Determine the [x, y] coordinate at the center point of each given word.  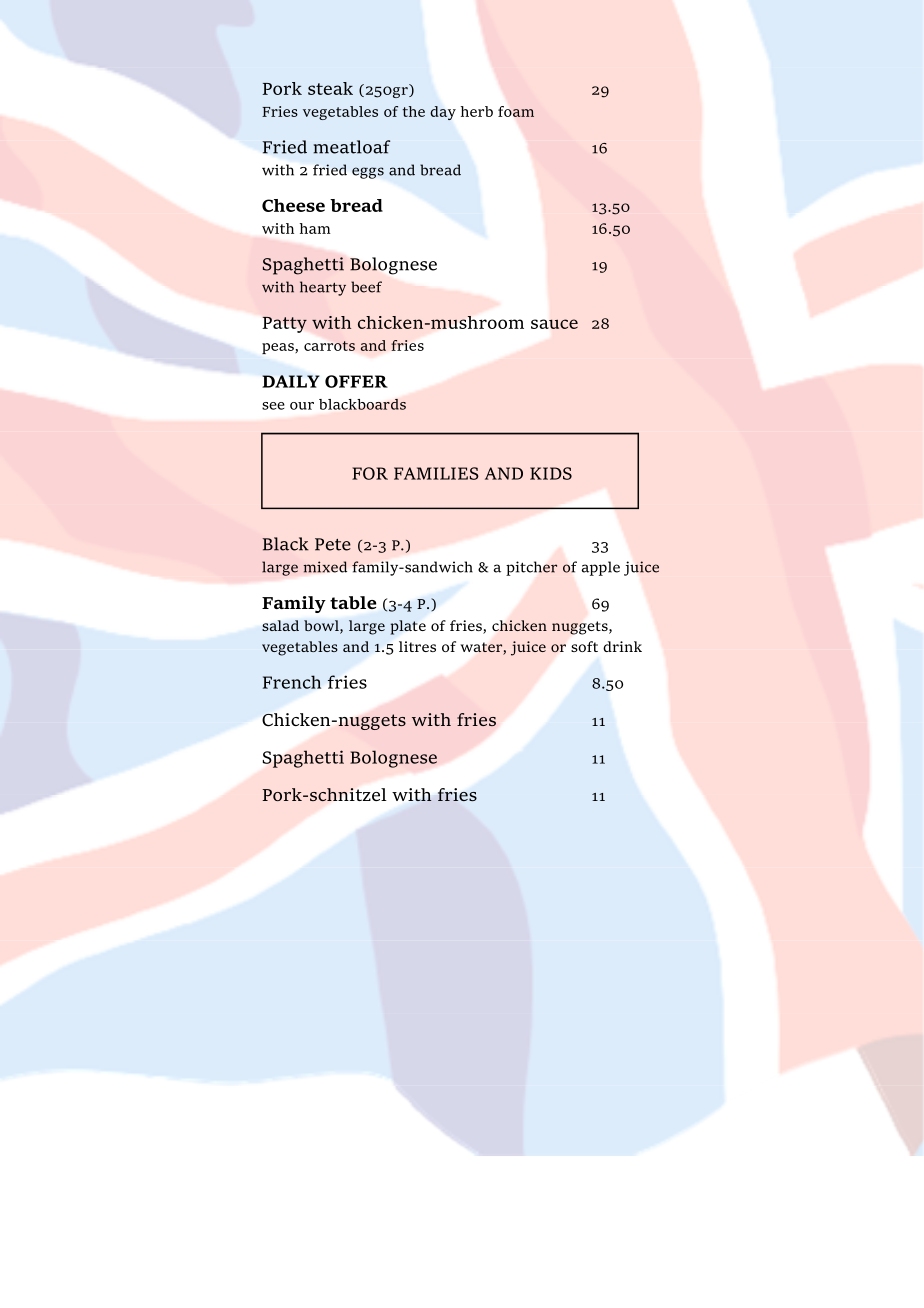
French [292, 682]
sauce [554, 324]
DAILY [291, 381]
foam [516, 111]
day [443, 113]
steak [330, 88]
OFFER [356, 381]
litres [417, 646]
